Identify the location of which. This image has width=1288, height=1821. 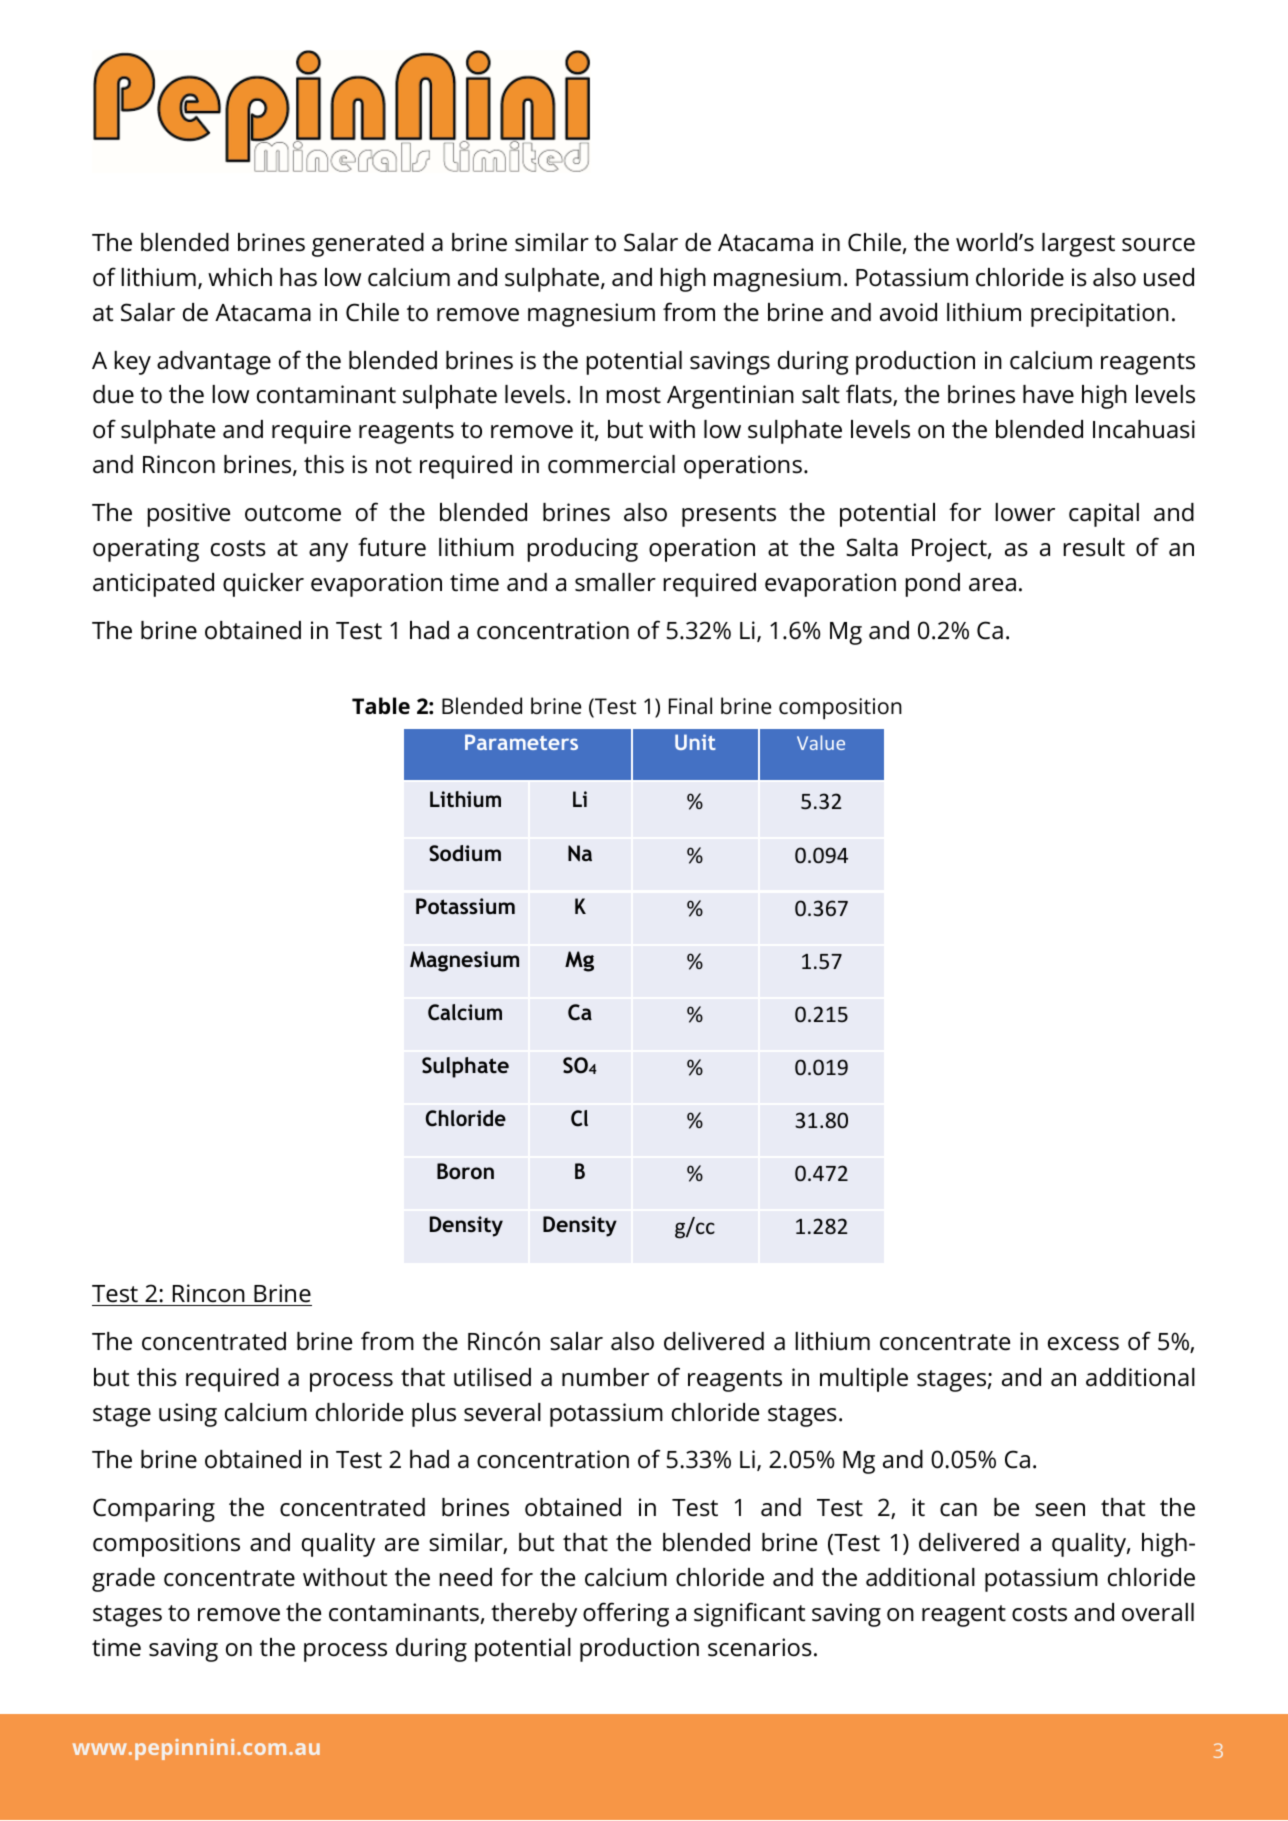
(240, 277).
